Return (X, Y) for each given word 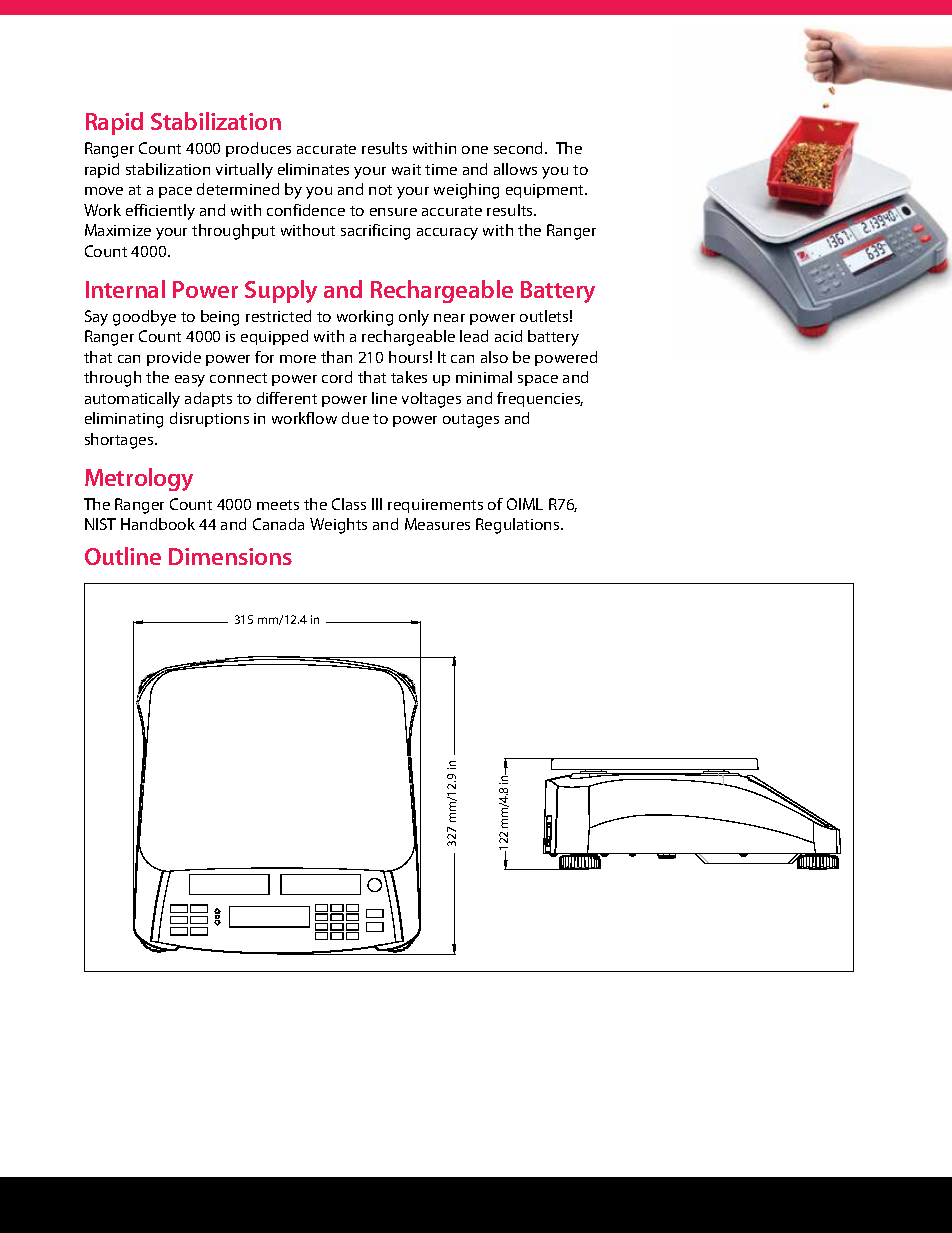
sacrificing (375, 232)
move (104, 191)
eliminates (313, 169)
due (355, 418)
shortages (120, 441)
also (494, 357)
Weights (338, 526)
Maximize (118, 230)
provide (174, 358)
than (336, 357)
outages (471, 421)
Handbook (158, 524)
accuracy (447, 234)
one (475, 150)
